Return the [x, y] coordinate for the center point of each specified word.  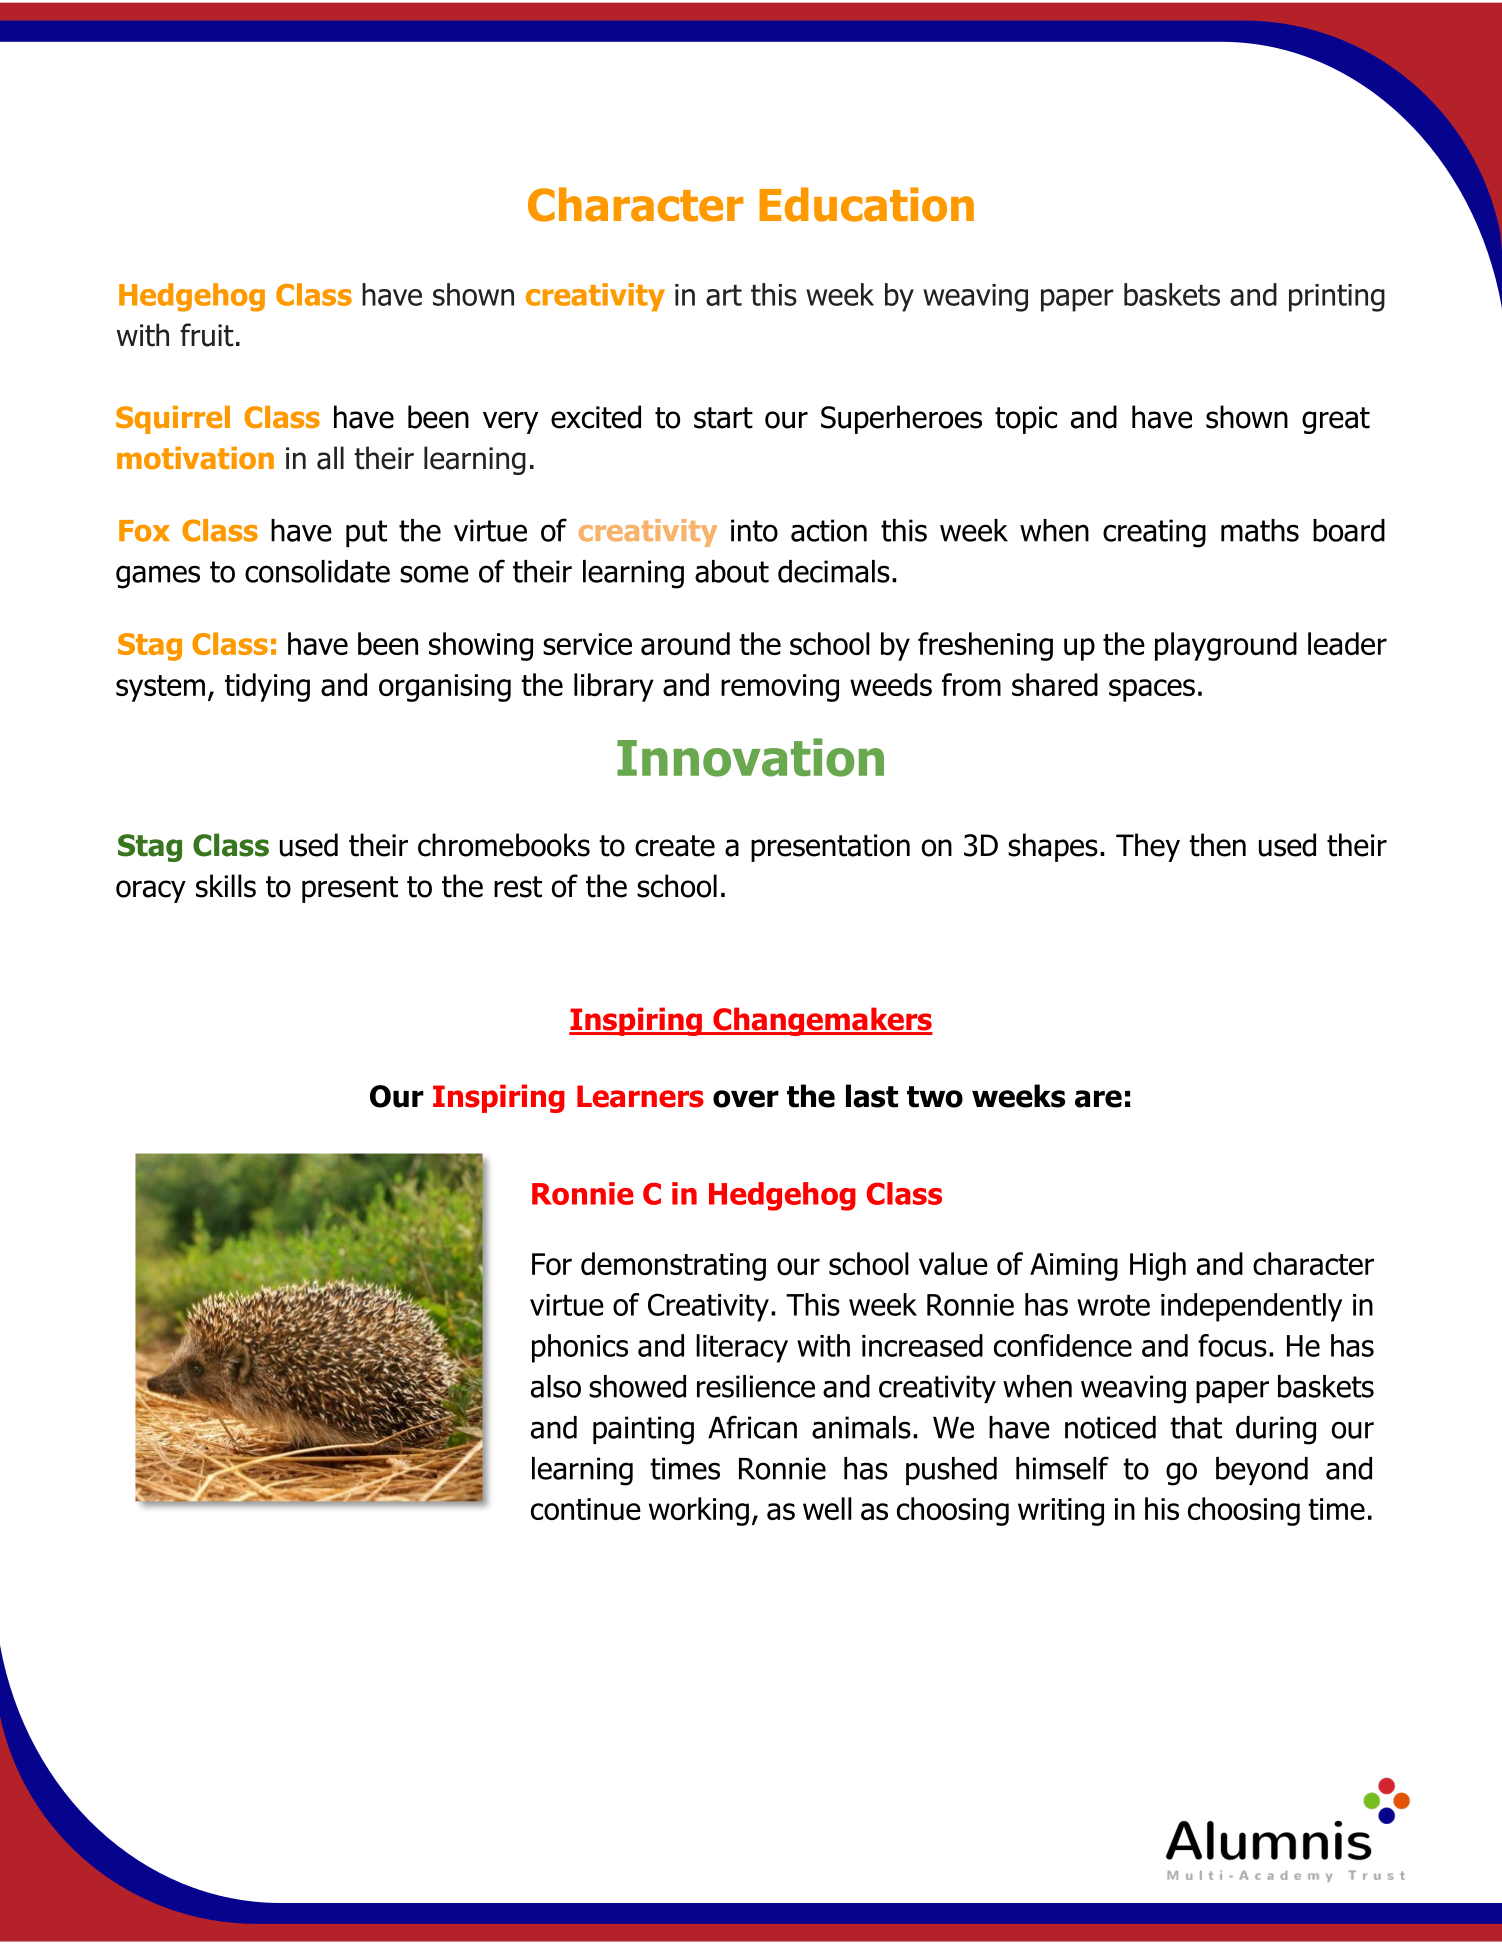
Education [866, 204]
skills [226, 886]
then [1217, 845]
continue [586, 1509]
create [675, 846]
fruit [207, 335]
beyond [1262, 1471]
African [752, 1427]
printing [1337, 298]
